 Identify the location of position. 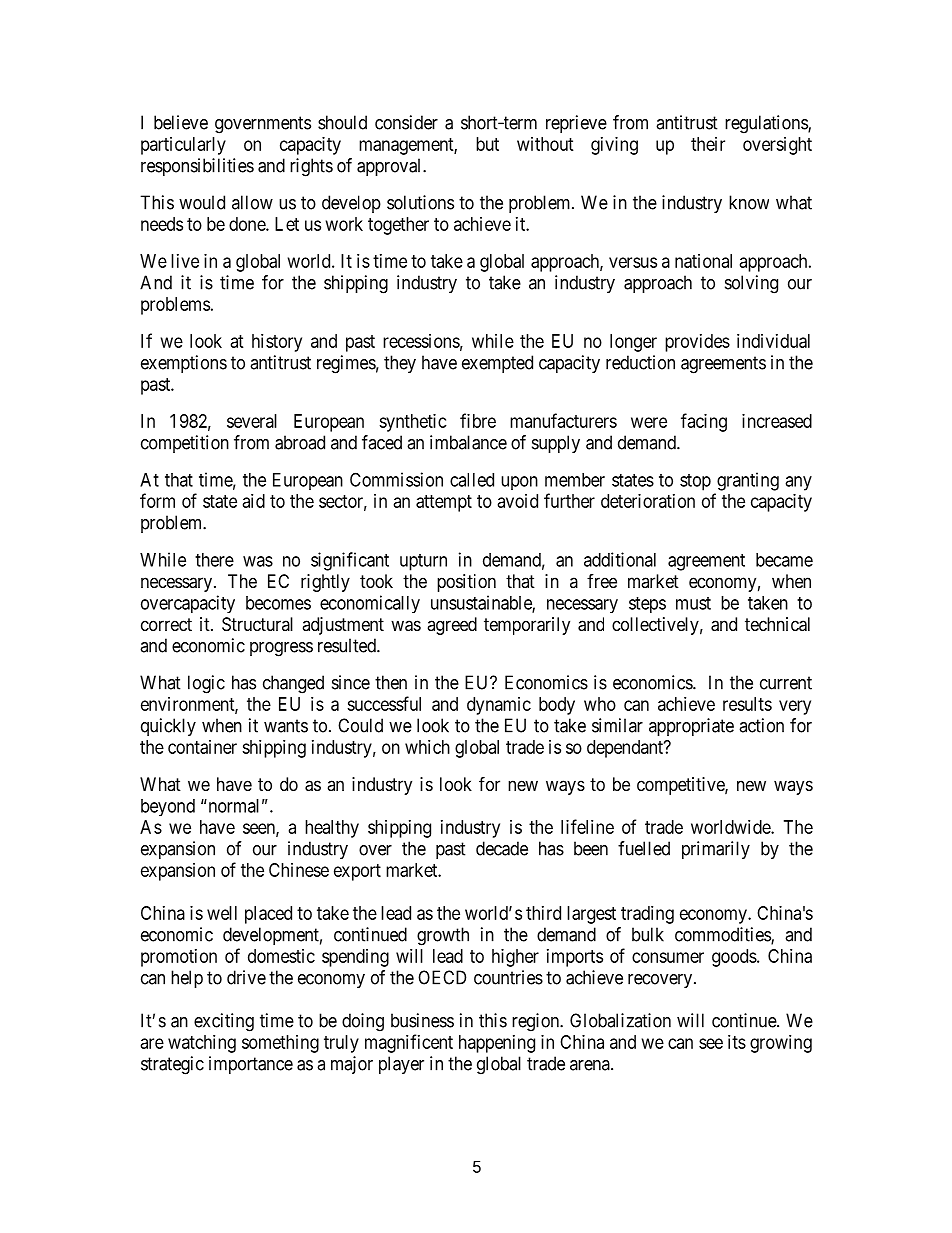
(466, 583).
